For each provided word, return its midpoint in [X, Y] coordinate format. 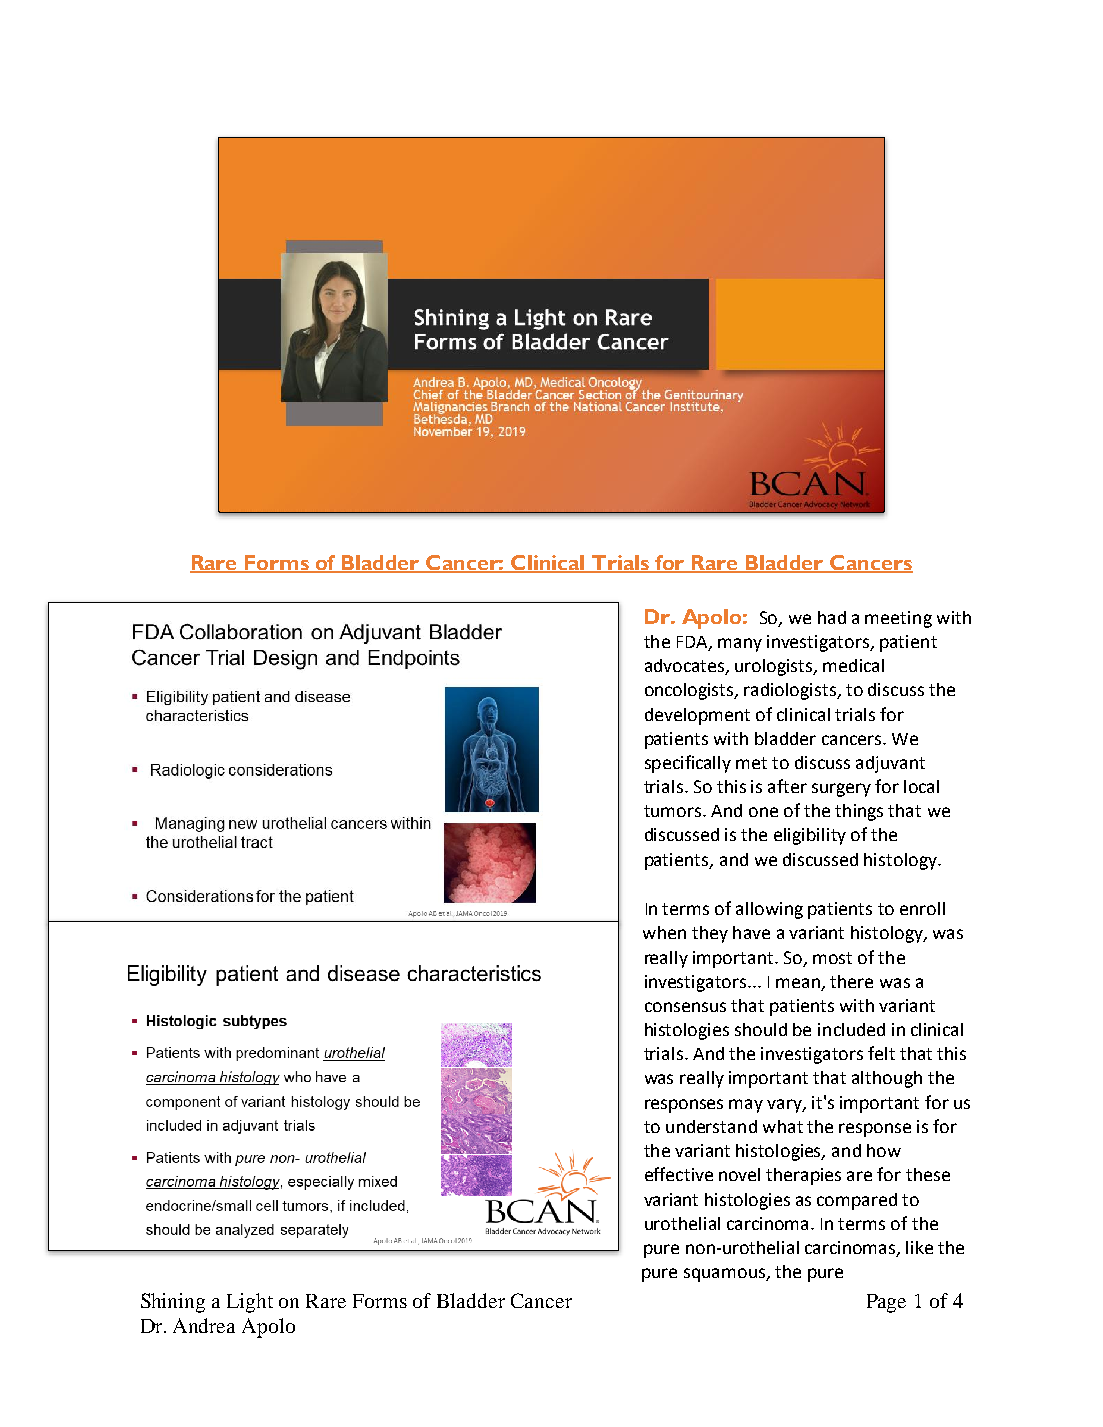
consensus [685, 1007]
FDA [693, 643]
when [664, 932]
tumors [672, 811]
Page [886, 1303]
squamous [725, 1275]
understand [711, 1126]
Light [250, 1303]
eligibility [810, 836]
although [887, 1079]
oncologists [690, 691]
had [832, 617]
